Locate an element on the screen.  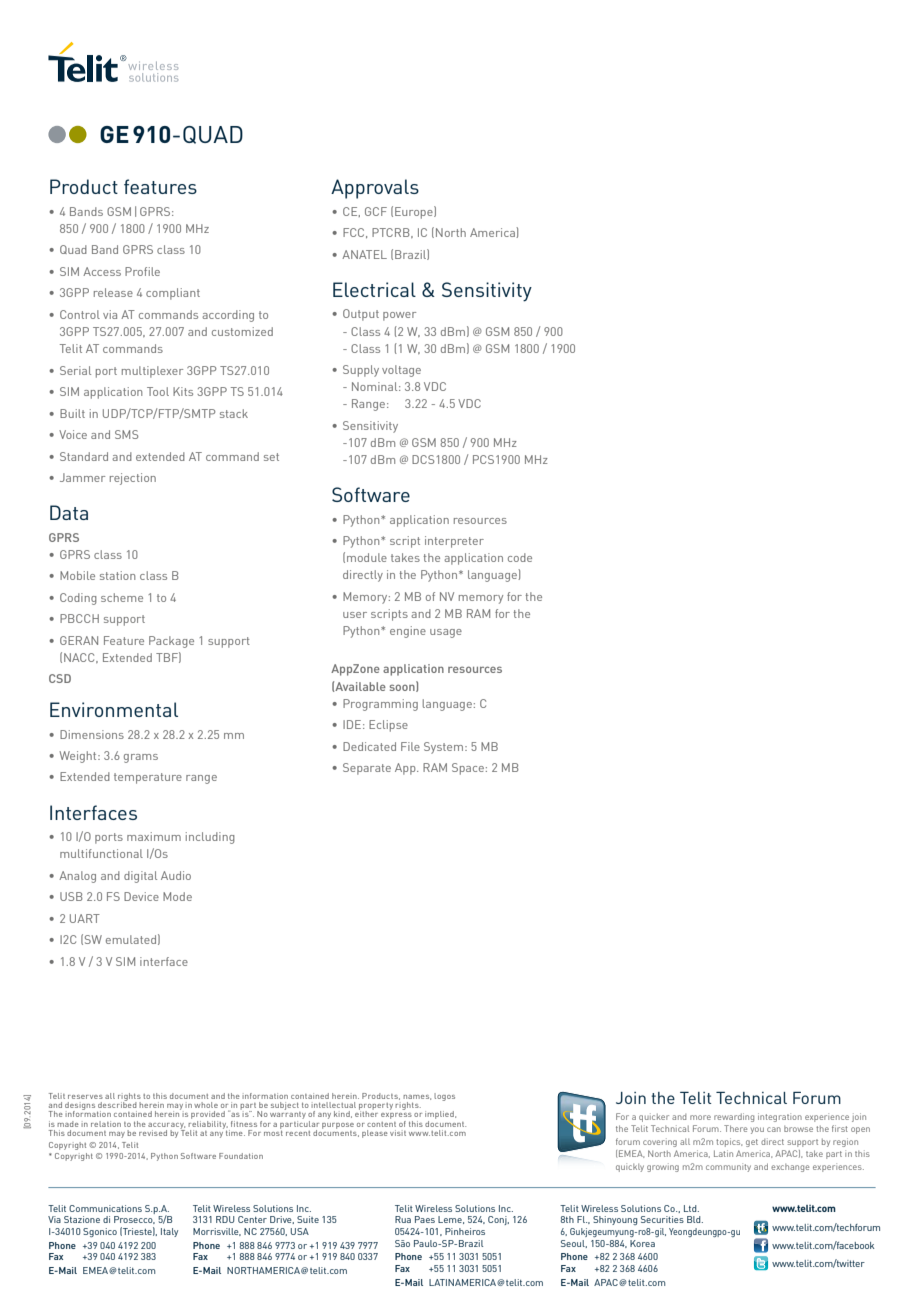
Italy is located at coordinates (169, 1232).
